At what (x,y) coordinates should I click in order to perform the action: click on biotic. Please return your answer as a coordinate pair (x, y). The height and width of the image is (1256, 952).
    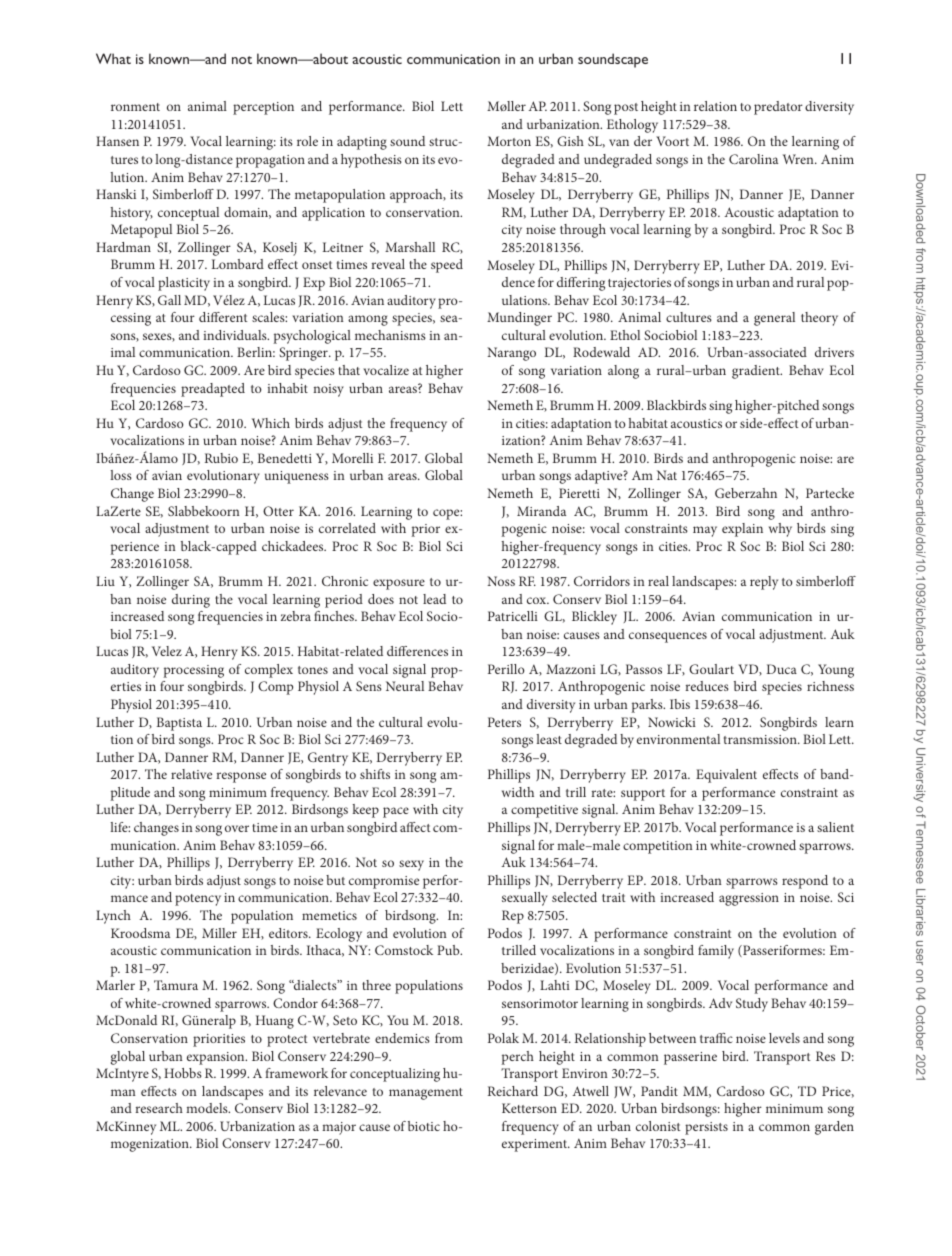
    Looking at the image, I should click on (424, 1126).
